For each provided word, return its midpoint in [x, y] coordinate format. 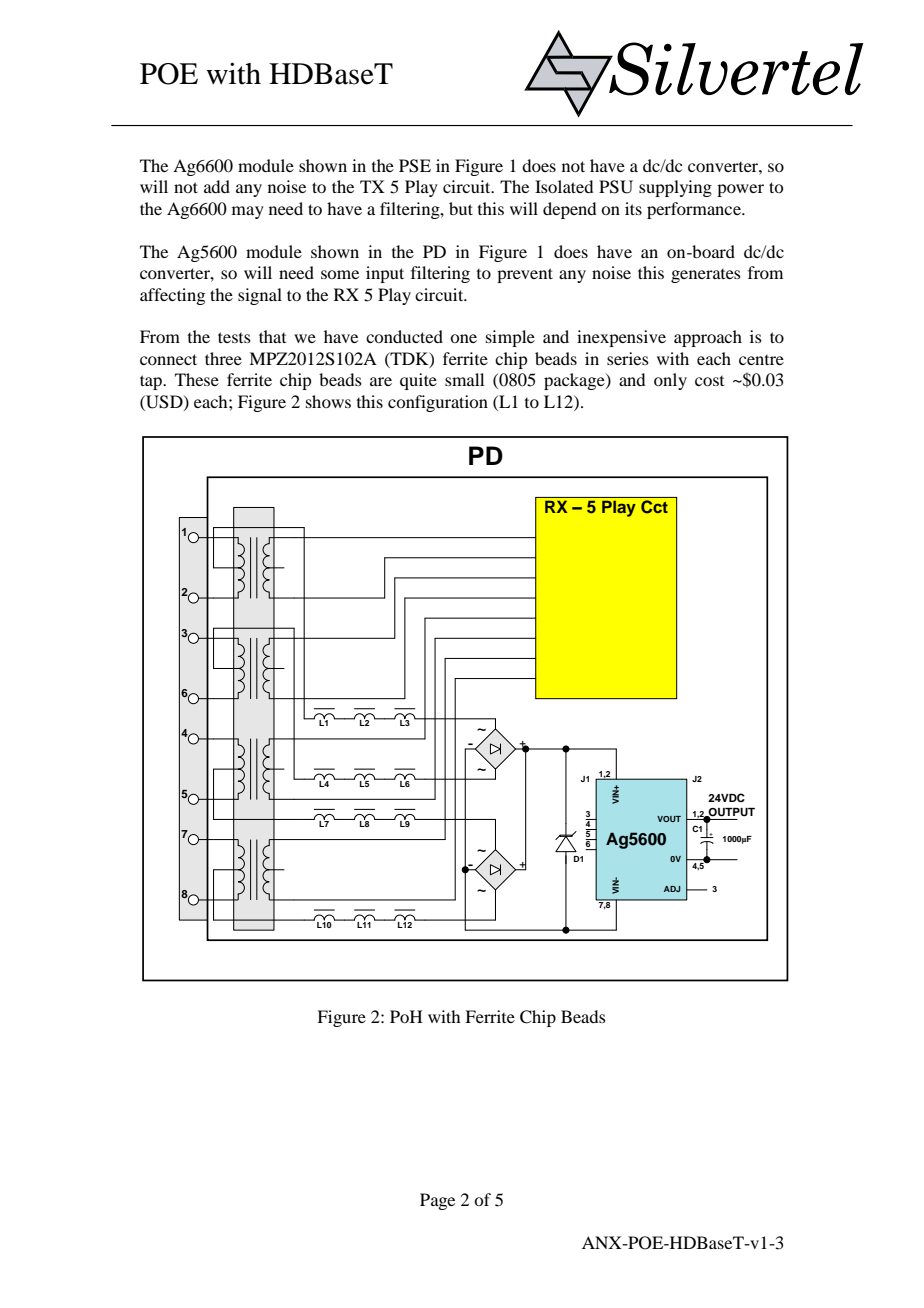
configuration [438, 403]
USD [164, 402]
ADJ [672, 889]
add [217, 186]
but [461, 208]
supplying [675, 188]
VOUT [669, 819]
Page [437, 1201]
